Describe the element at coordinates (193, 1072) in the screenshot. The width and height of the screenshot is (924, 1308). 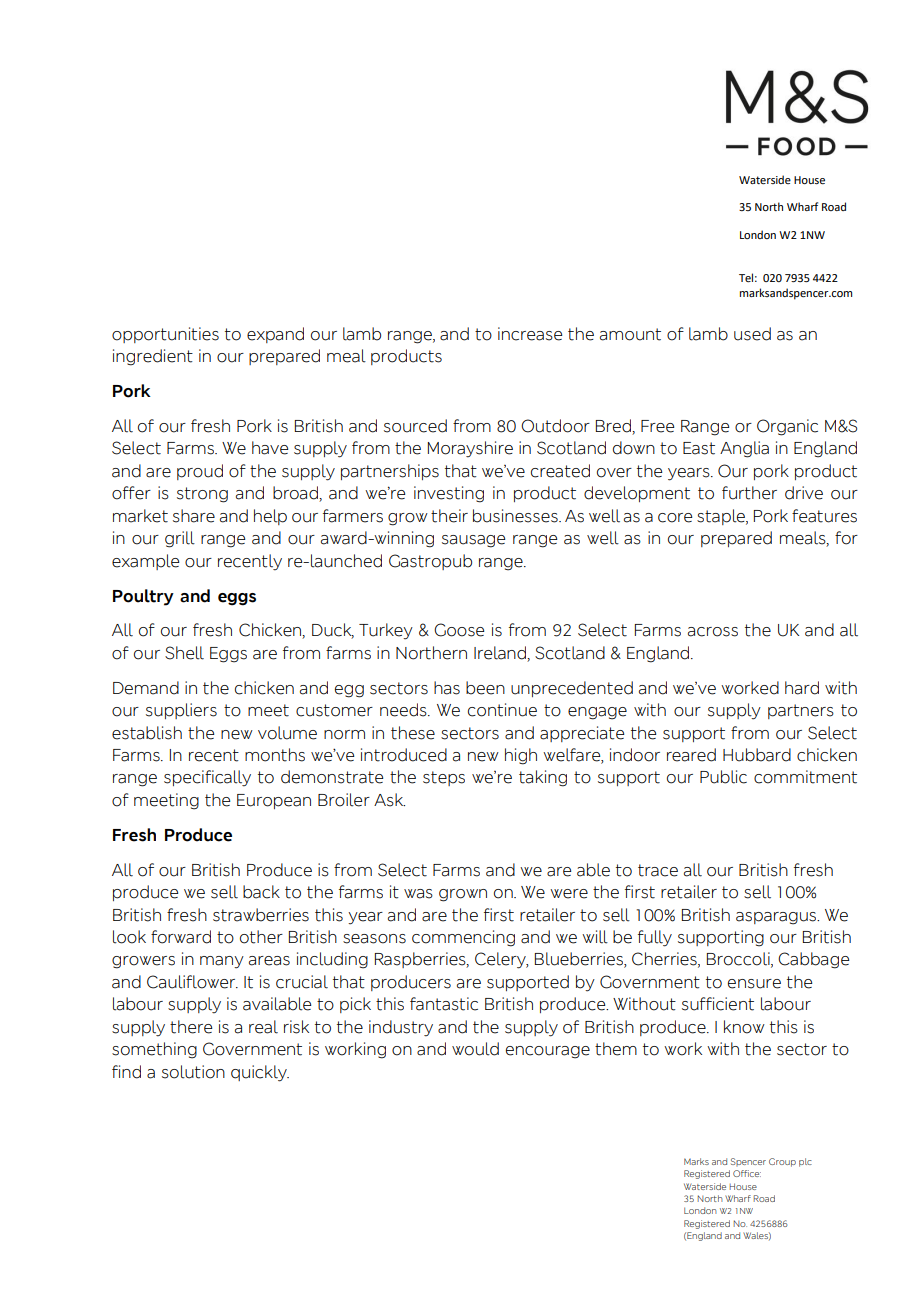
I see `solution` at that location.
